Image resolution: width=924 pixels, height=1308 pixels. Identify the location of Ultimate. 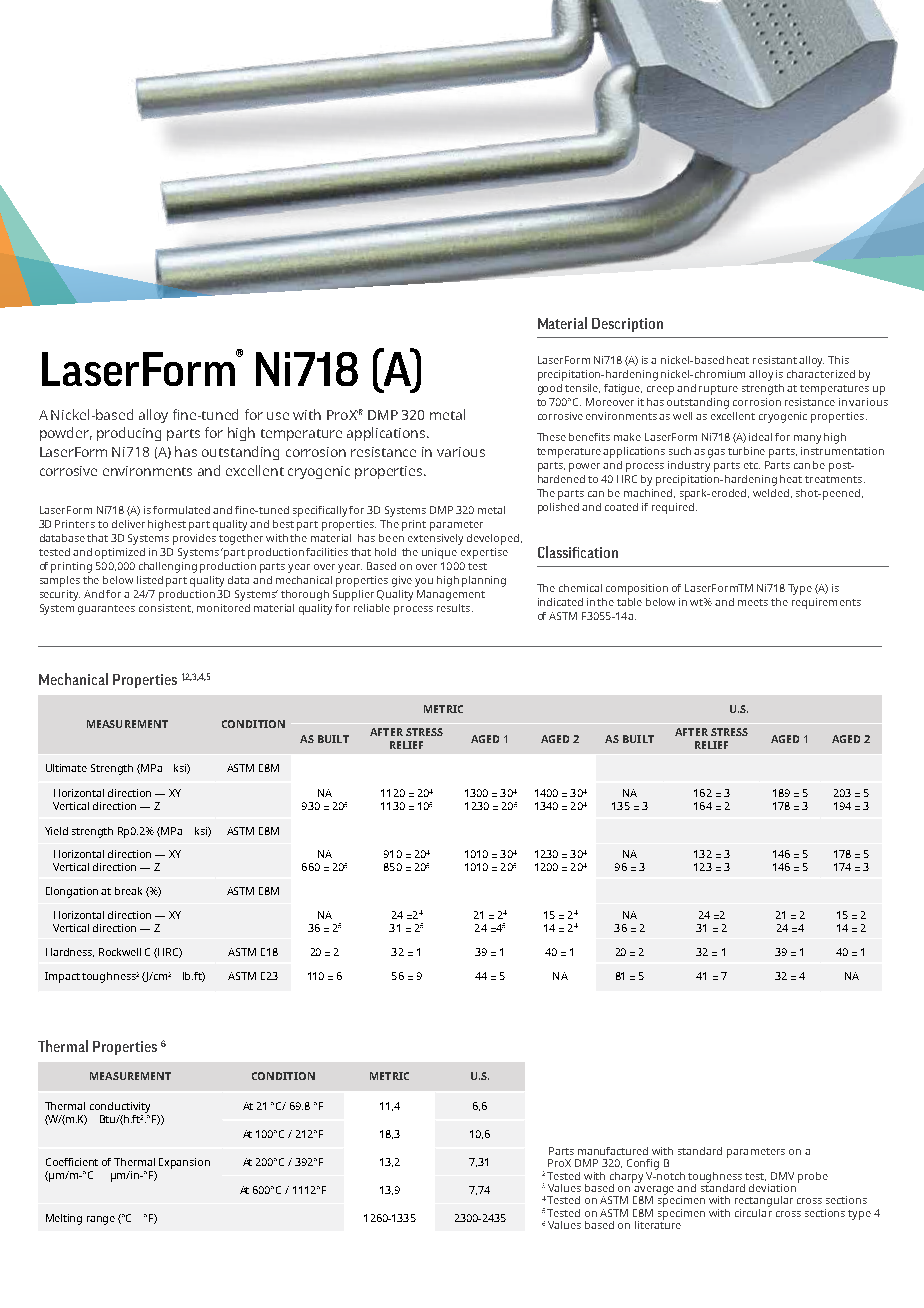
(66, 768).
